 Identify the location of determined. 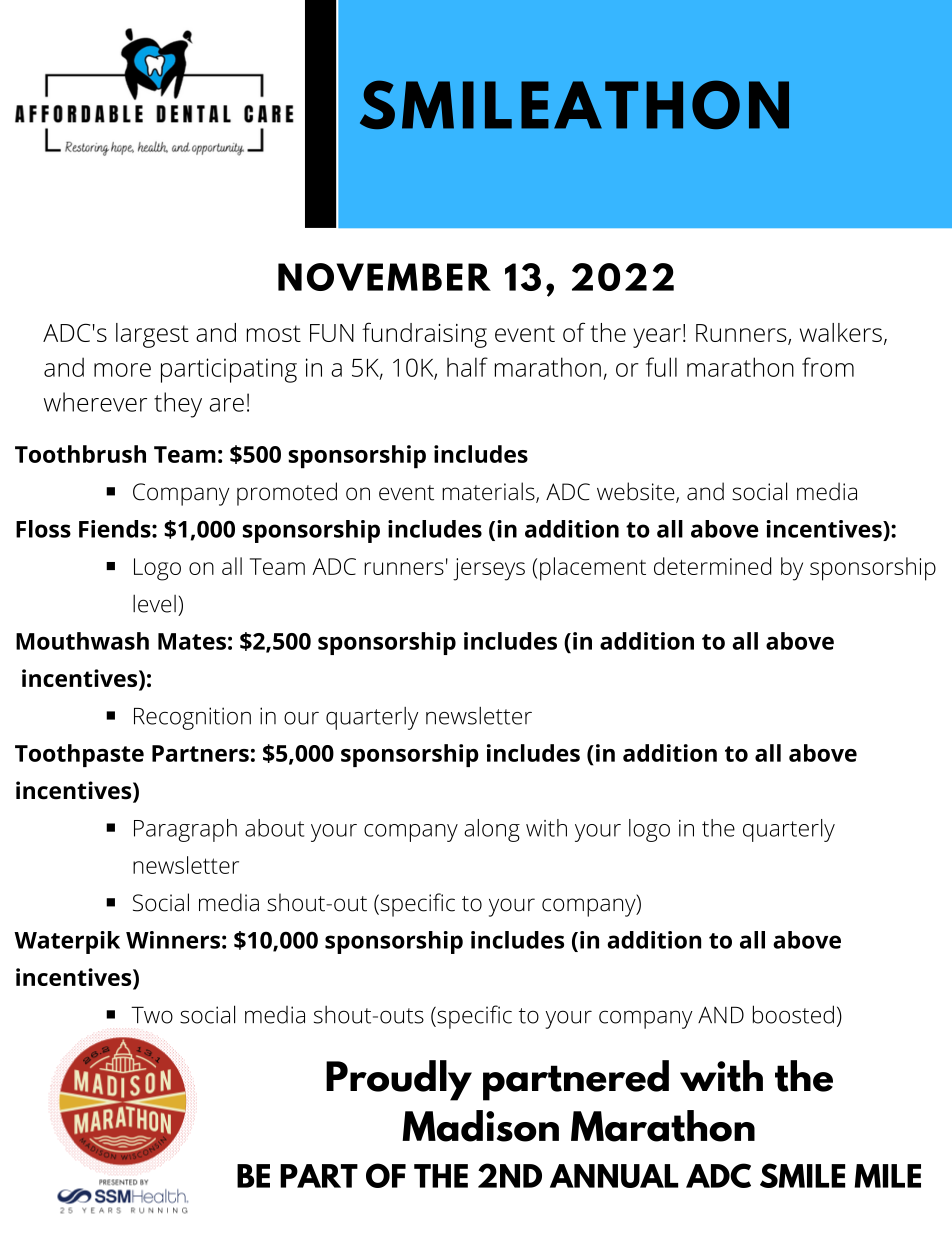
(712, 566).
